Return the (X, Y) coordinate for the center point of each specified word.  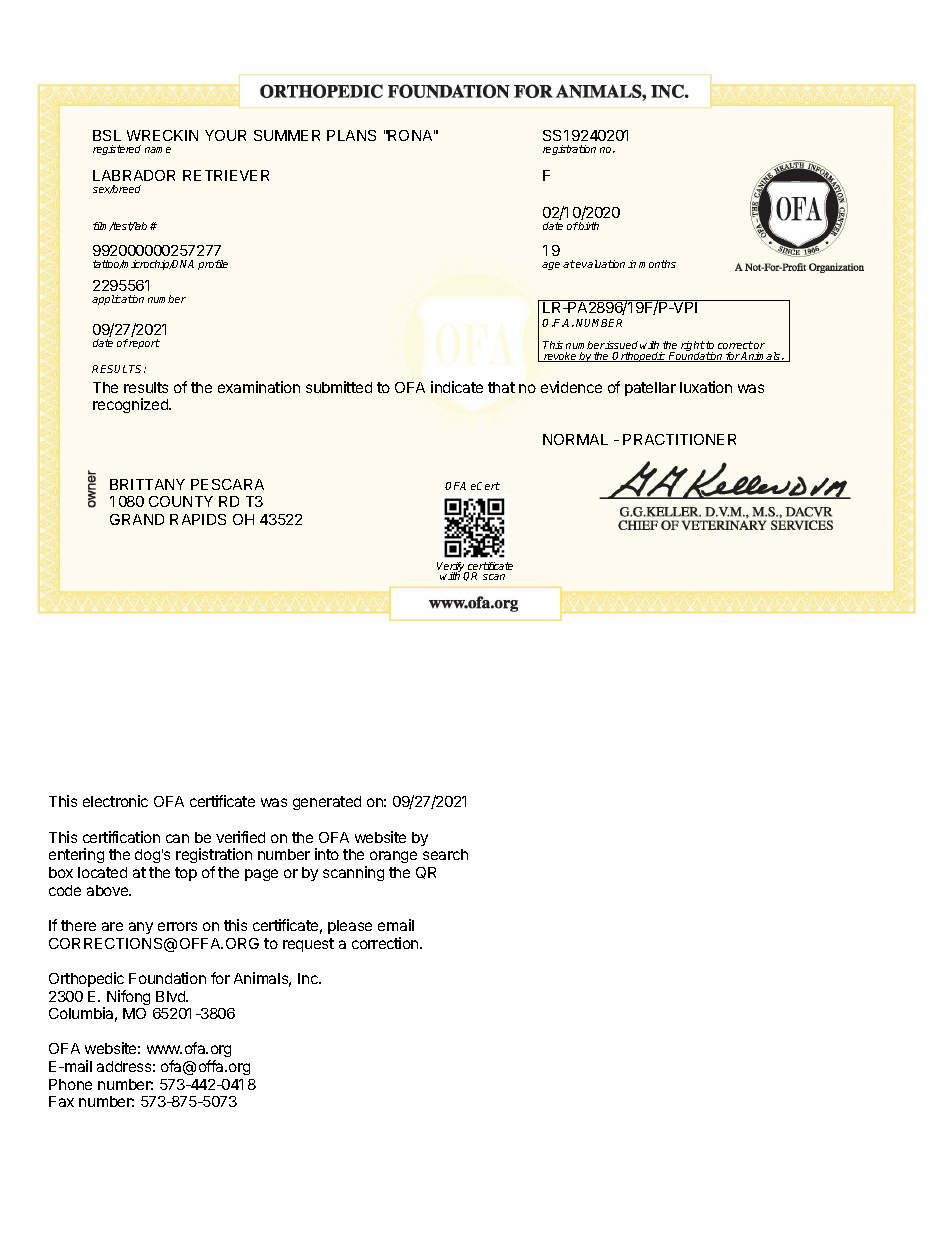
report (144, 344)
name (158, 150)
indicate (457, 387)
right (692, 348)
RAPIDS (198, 519)
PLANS (351, 135)
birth (588, 226)
